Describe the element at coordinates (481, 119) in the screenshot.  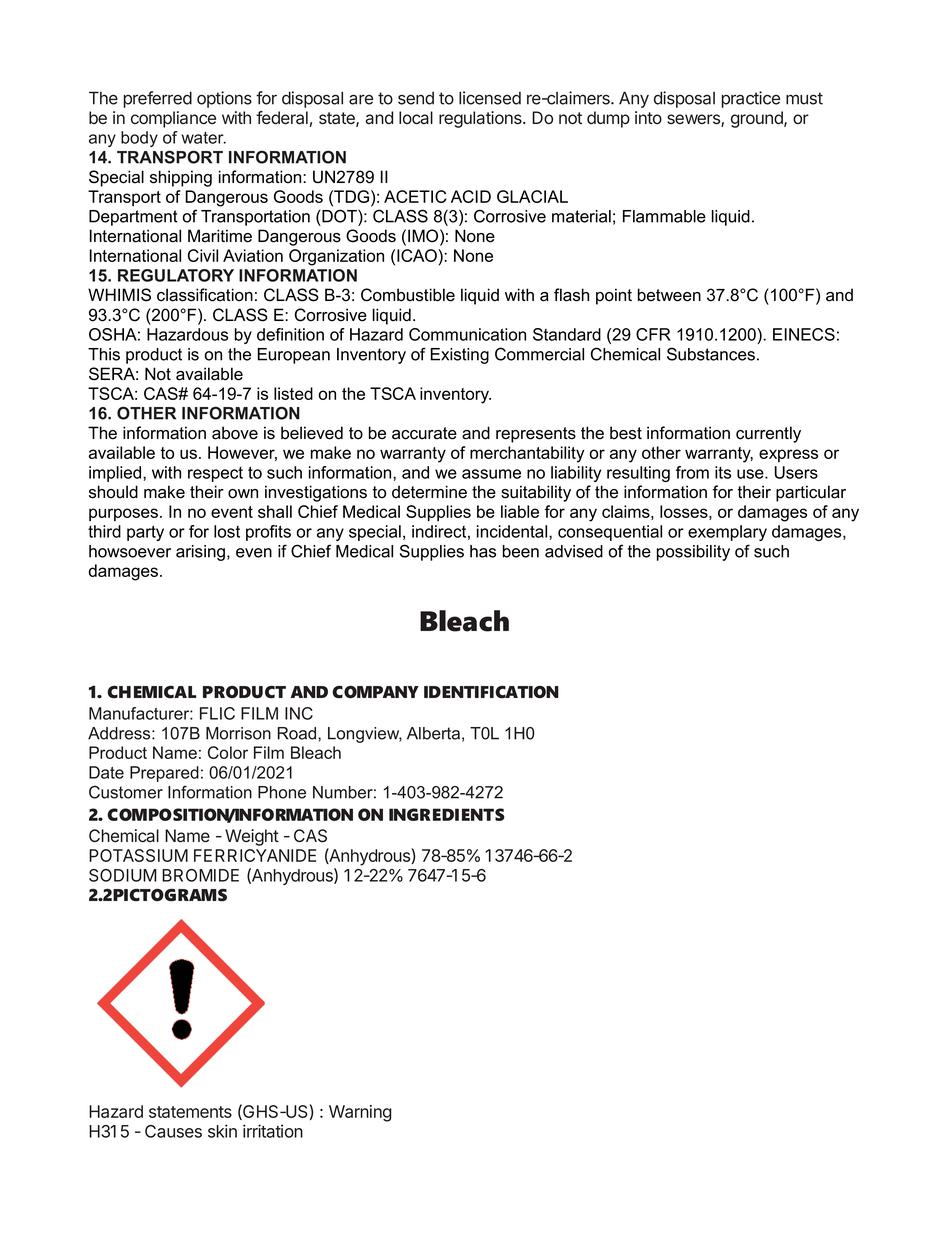
I see `regulations` at that location.
